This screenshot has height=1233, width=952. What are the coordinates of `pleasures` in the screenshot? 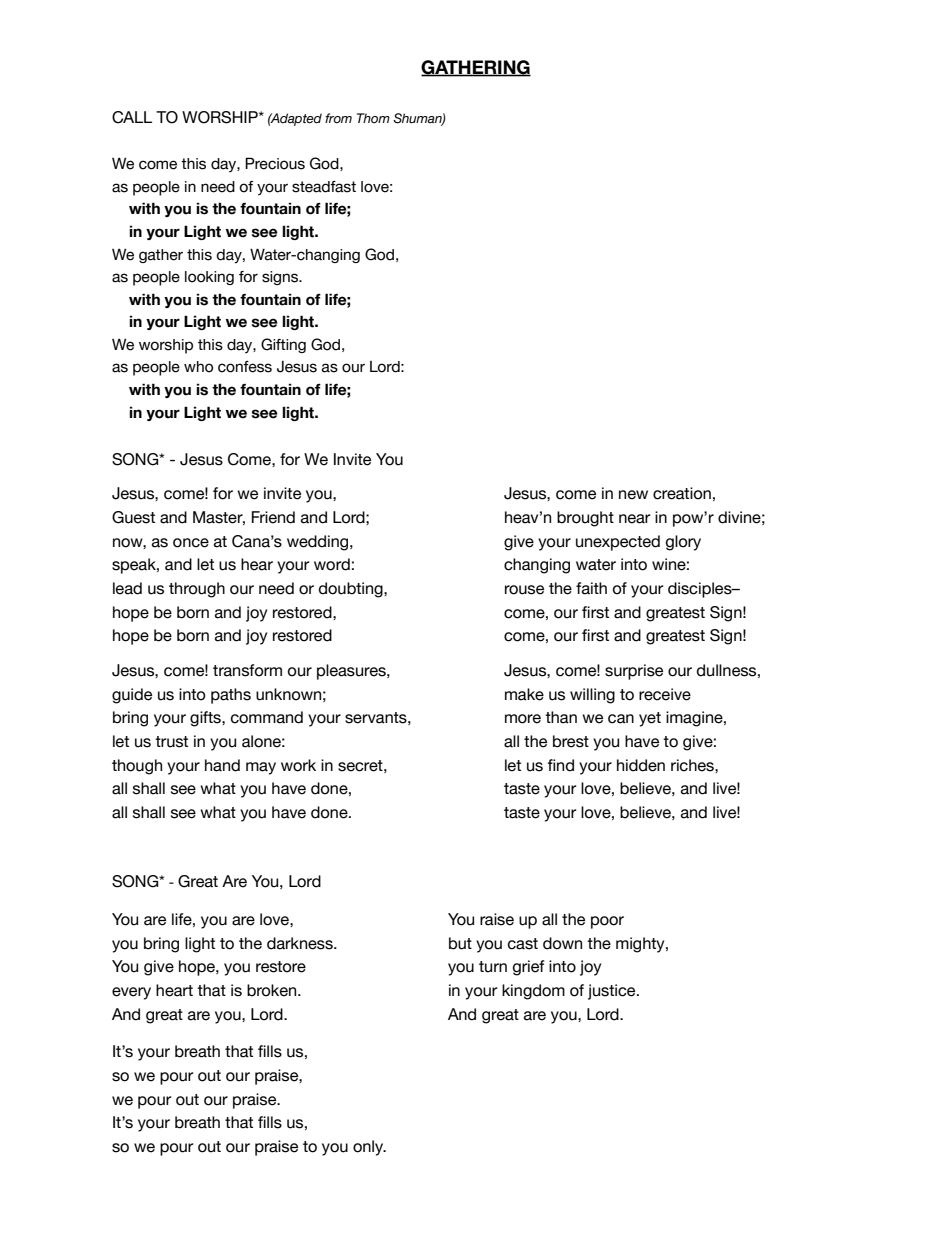 It's located at (352, 672).
